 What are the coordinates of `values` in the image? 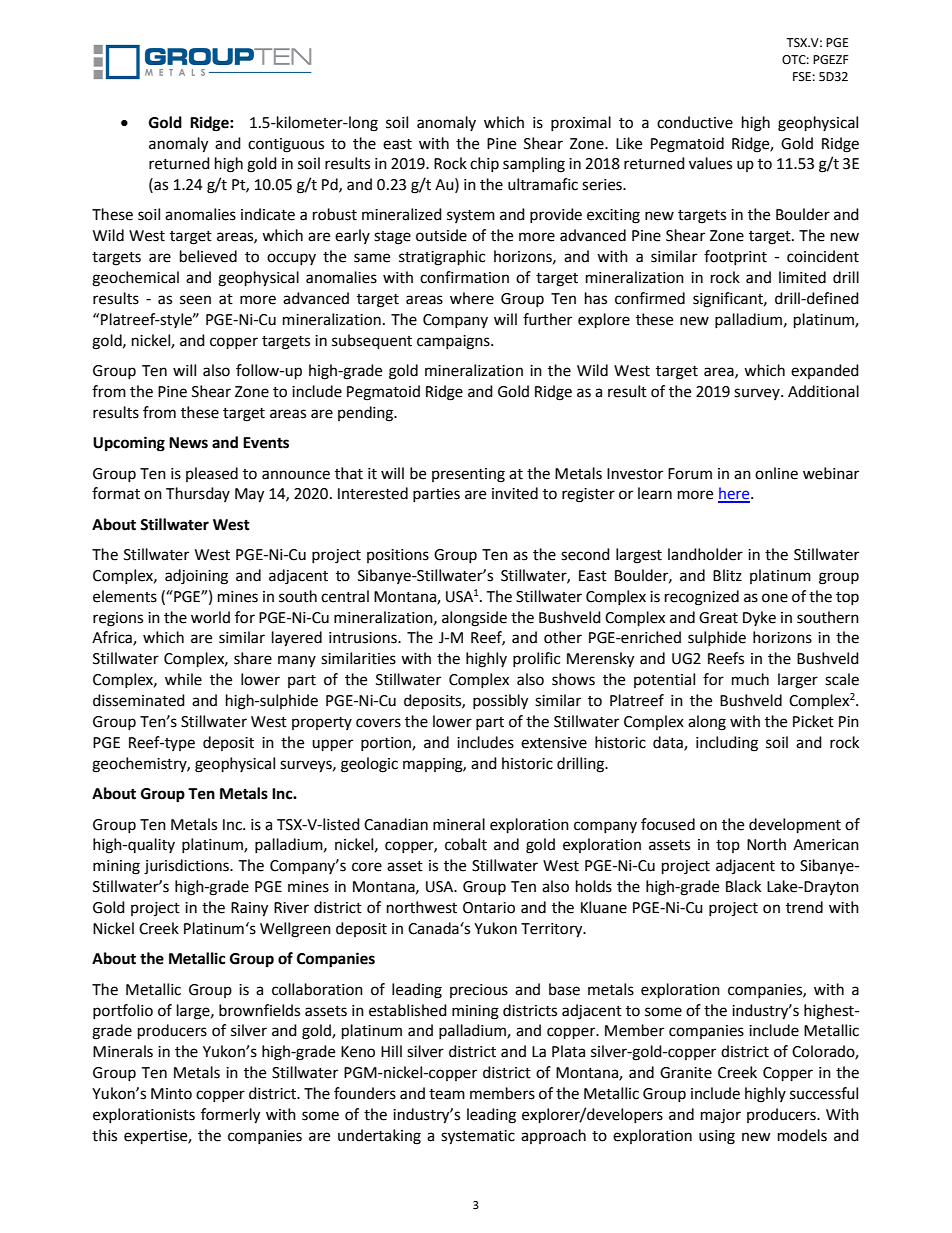 It's located at (710, 163).
